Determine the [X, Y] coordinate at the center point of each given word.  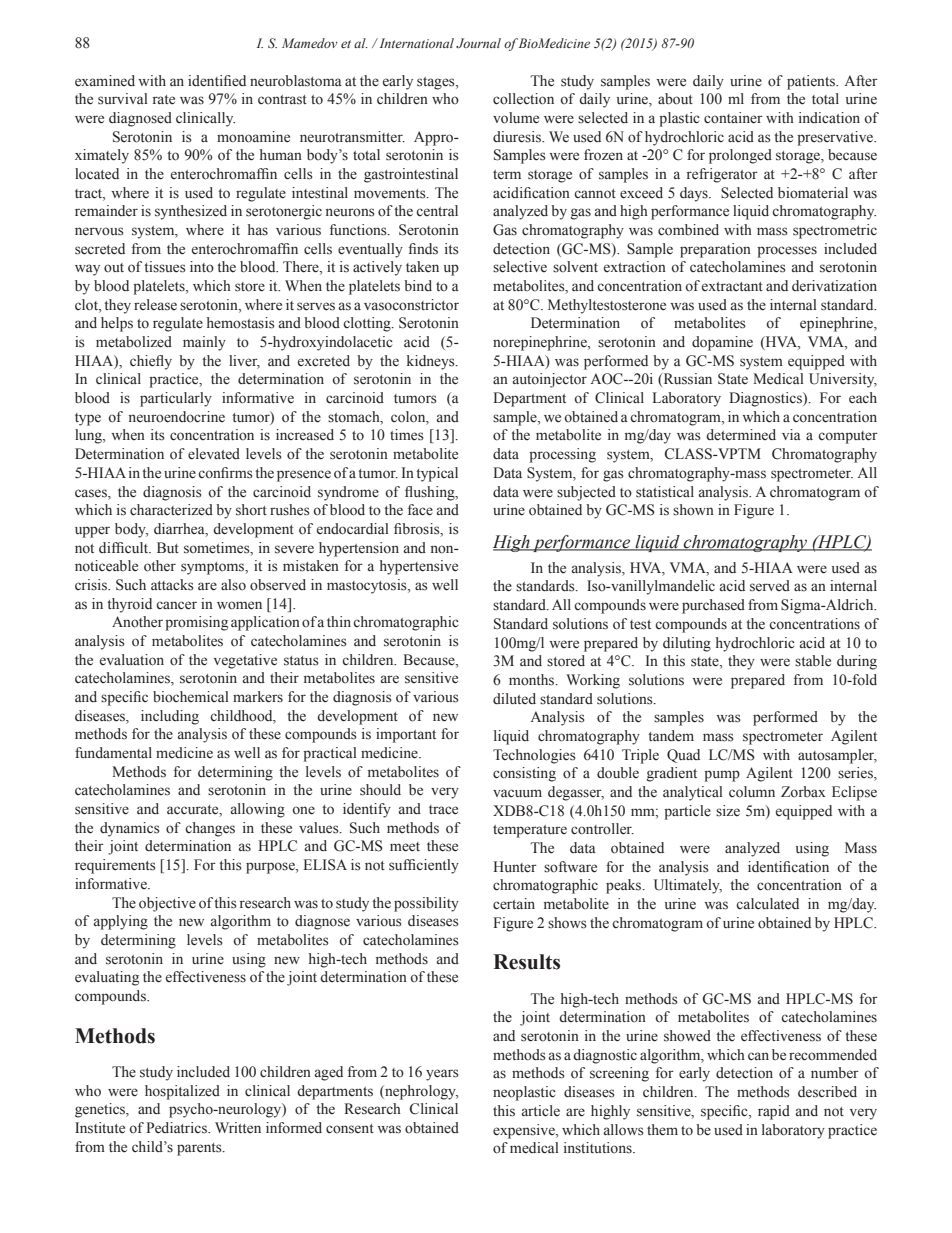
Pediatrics [177, 1128]
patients [812, 82]
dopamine [722, 343]
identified [217, 81]
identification [788, 867]
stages [437, 83]
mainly [204, 343]
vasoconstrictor [411, 305]
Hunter [515, 867]
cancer [176, 605]
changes [210, 829]
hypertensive [419, 567]
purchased [713, 606]
